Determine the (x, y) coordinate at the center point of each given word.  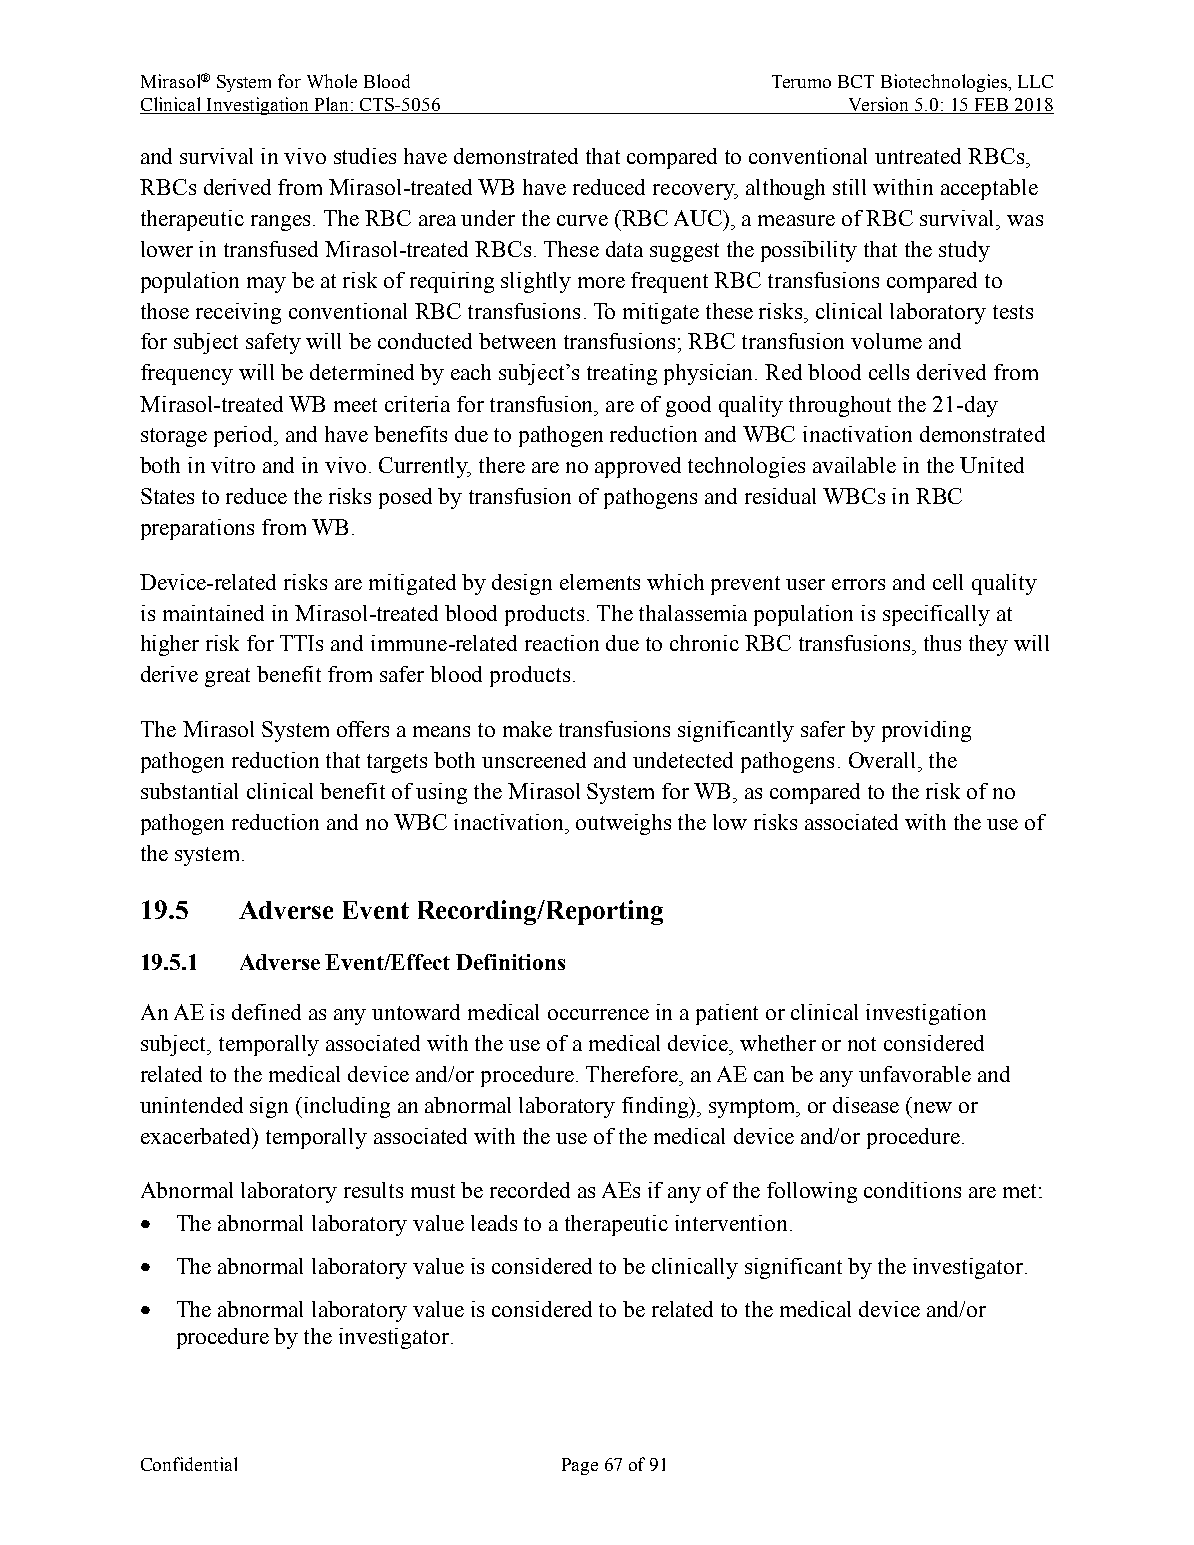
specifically (936, 615)
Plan (331, 105)
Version (879, 105)
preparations (197, 529)
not (862, 1044)
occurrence (598, 1014)
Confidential (189, 1464)
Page (580, 1466)
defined (266, 1012)
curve (582, 220)
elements (600, 582)
